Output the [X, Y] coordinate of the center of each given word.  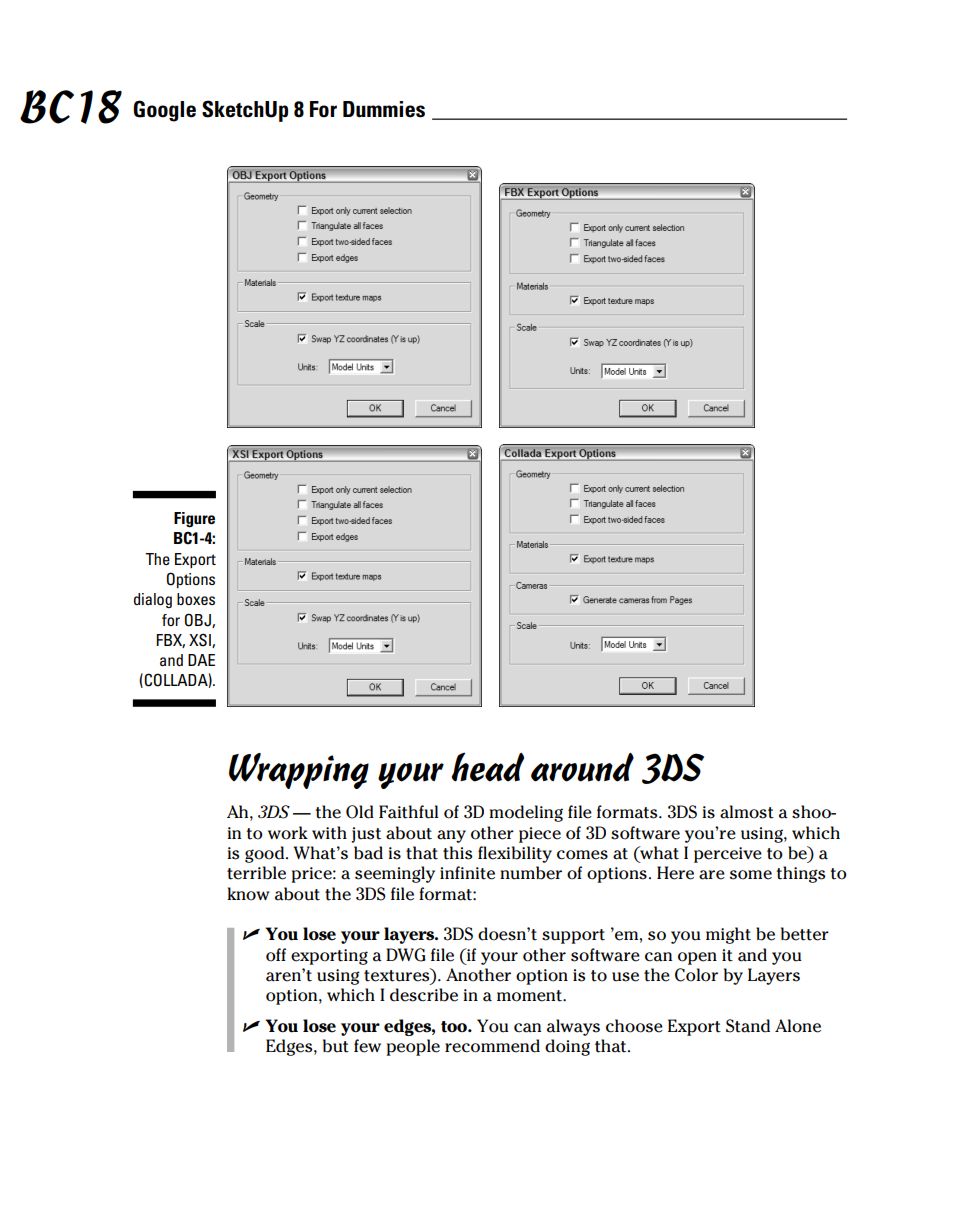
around [582, 767]
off [276, 955]
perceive [728, 855]
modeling [526, 813]
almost [747, 812]
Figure [194, 520]
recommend [492, 1046]
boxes [196, 599]
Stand [748, 1026]
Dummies [384, 109]
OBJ [199, 620]
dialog [153, 600]
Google [164, 111]
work [288, 833]
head [488, 767]
